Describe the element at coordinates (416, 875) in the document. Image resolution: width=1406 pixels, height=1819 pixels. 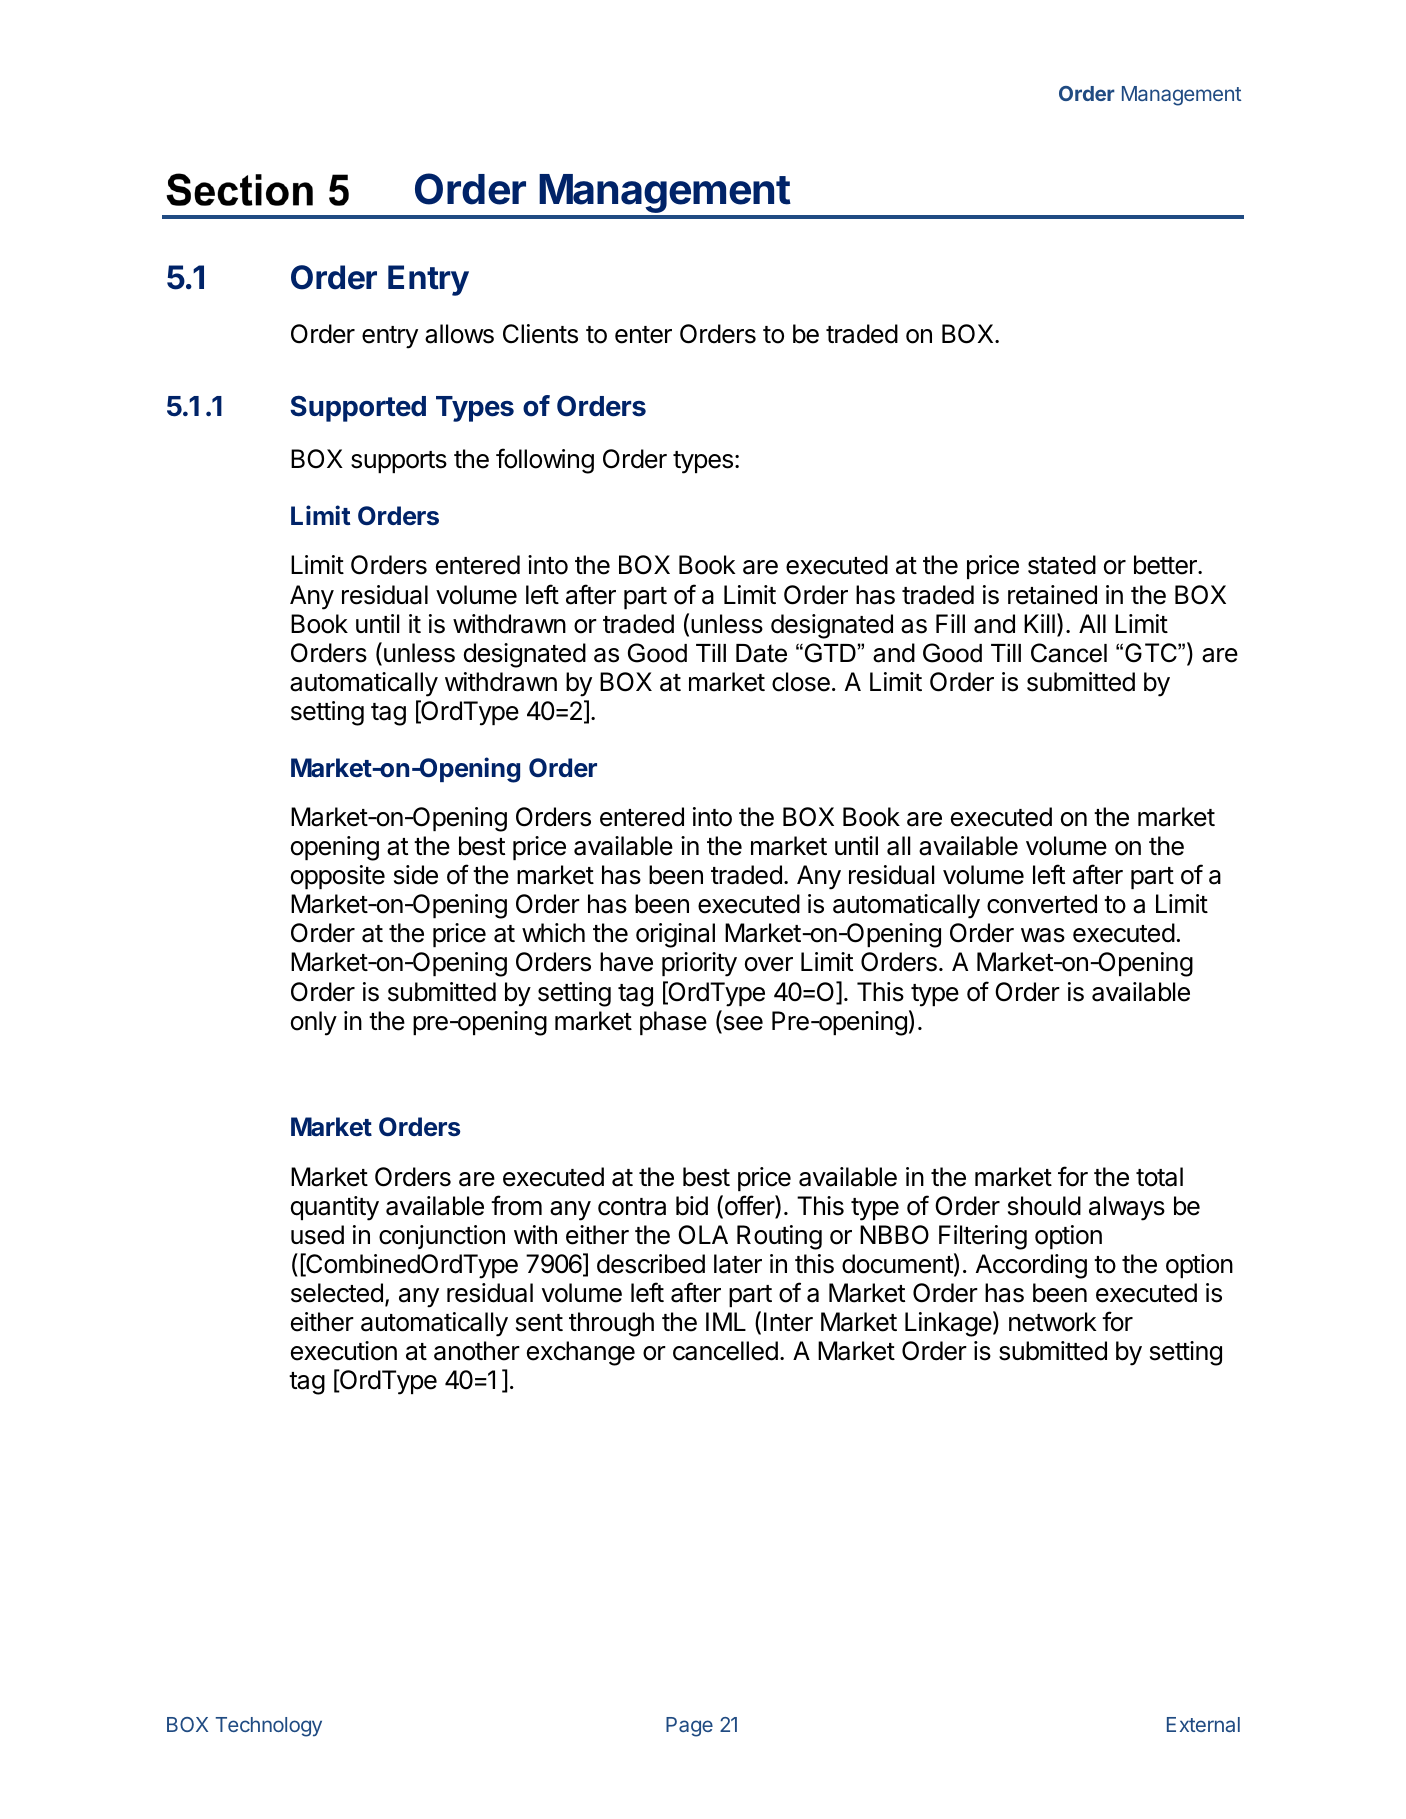
I see `side` at that location.
